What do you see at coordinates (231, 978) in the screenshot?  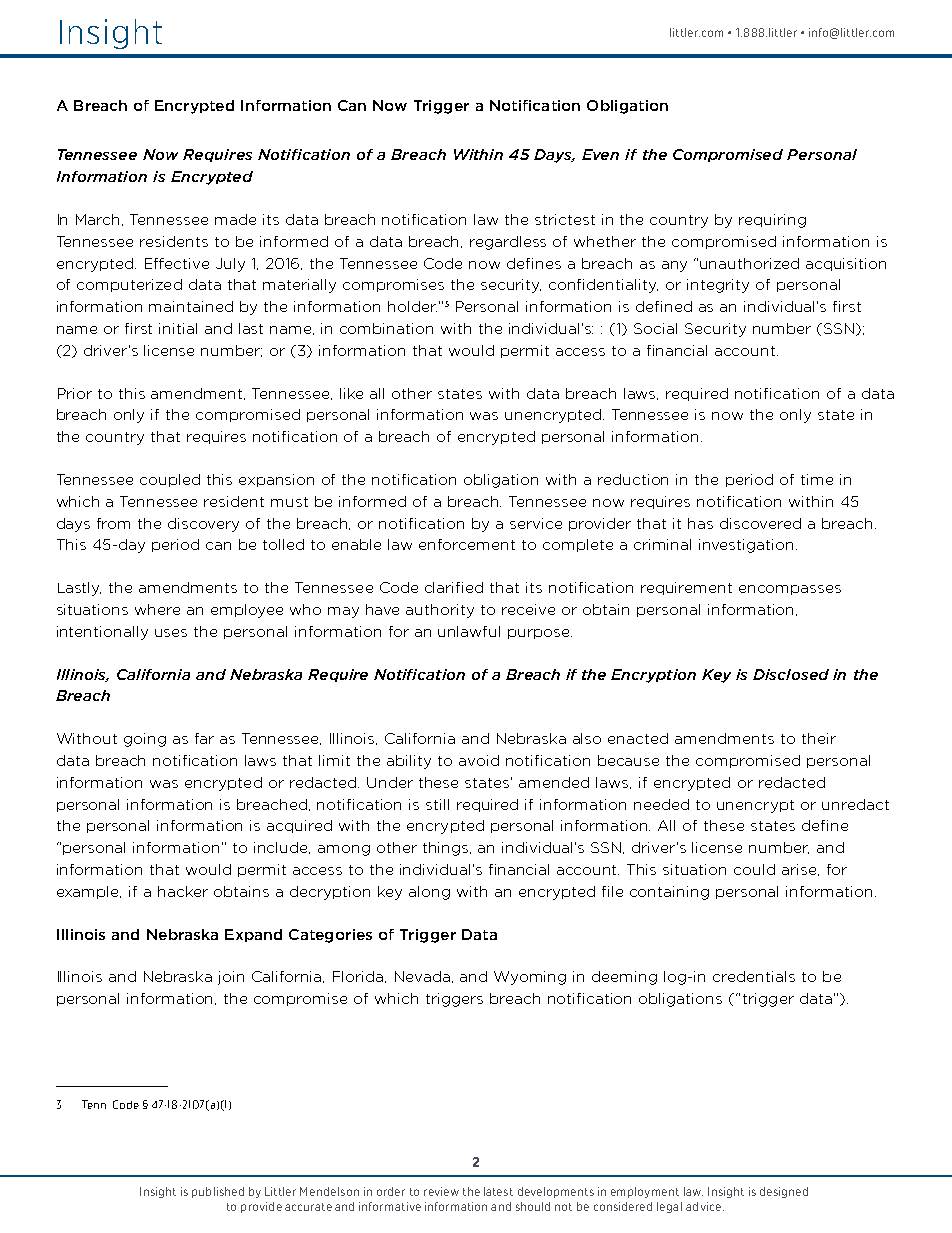 I see `join` at bounding box center [231, 978].
